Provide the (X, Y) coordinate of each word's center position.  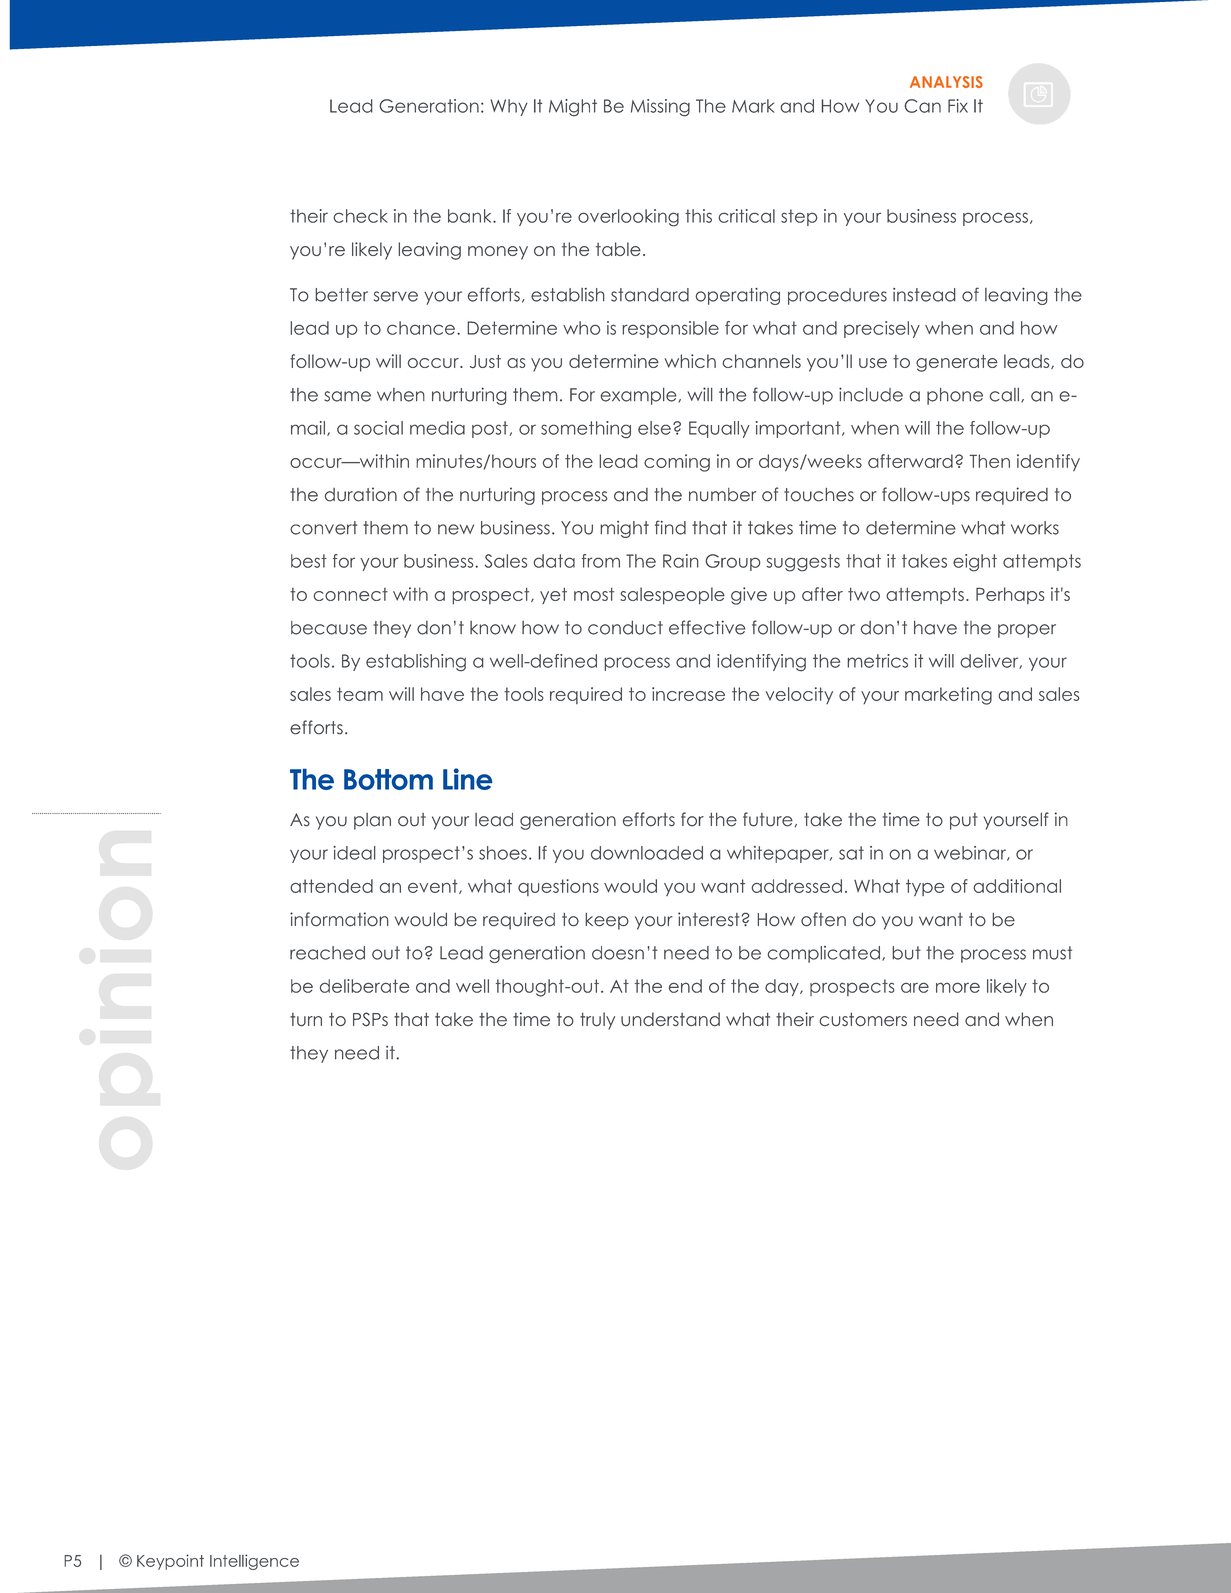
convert (323, 528)
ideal (355, 853)
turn (306, 1020)
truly (597, 1021)
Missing (660, 108)
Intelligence (254, 1562)
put (964, 821)
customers (863, 1020)
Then (990, 461)
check (360, 216)
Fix (958, 106)
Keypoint (170, 1562)
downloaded (647, 853)
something (586, 430)
